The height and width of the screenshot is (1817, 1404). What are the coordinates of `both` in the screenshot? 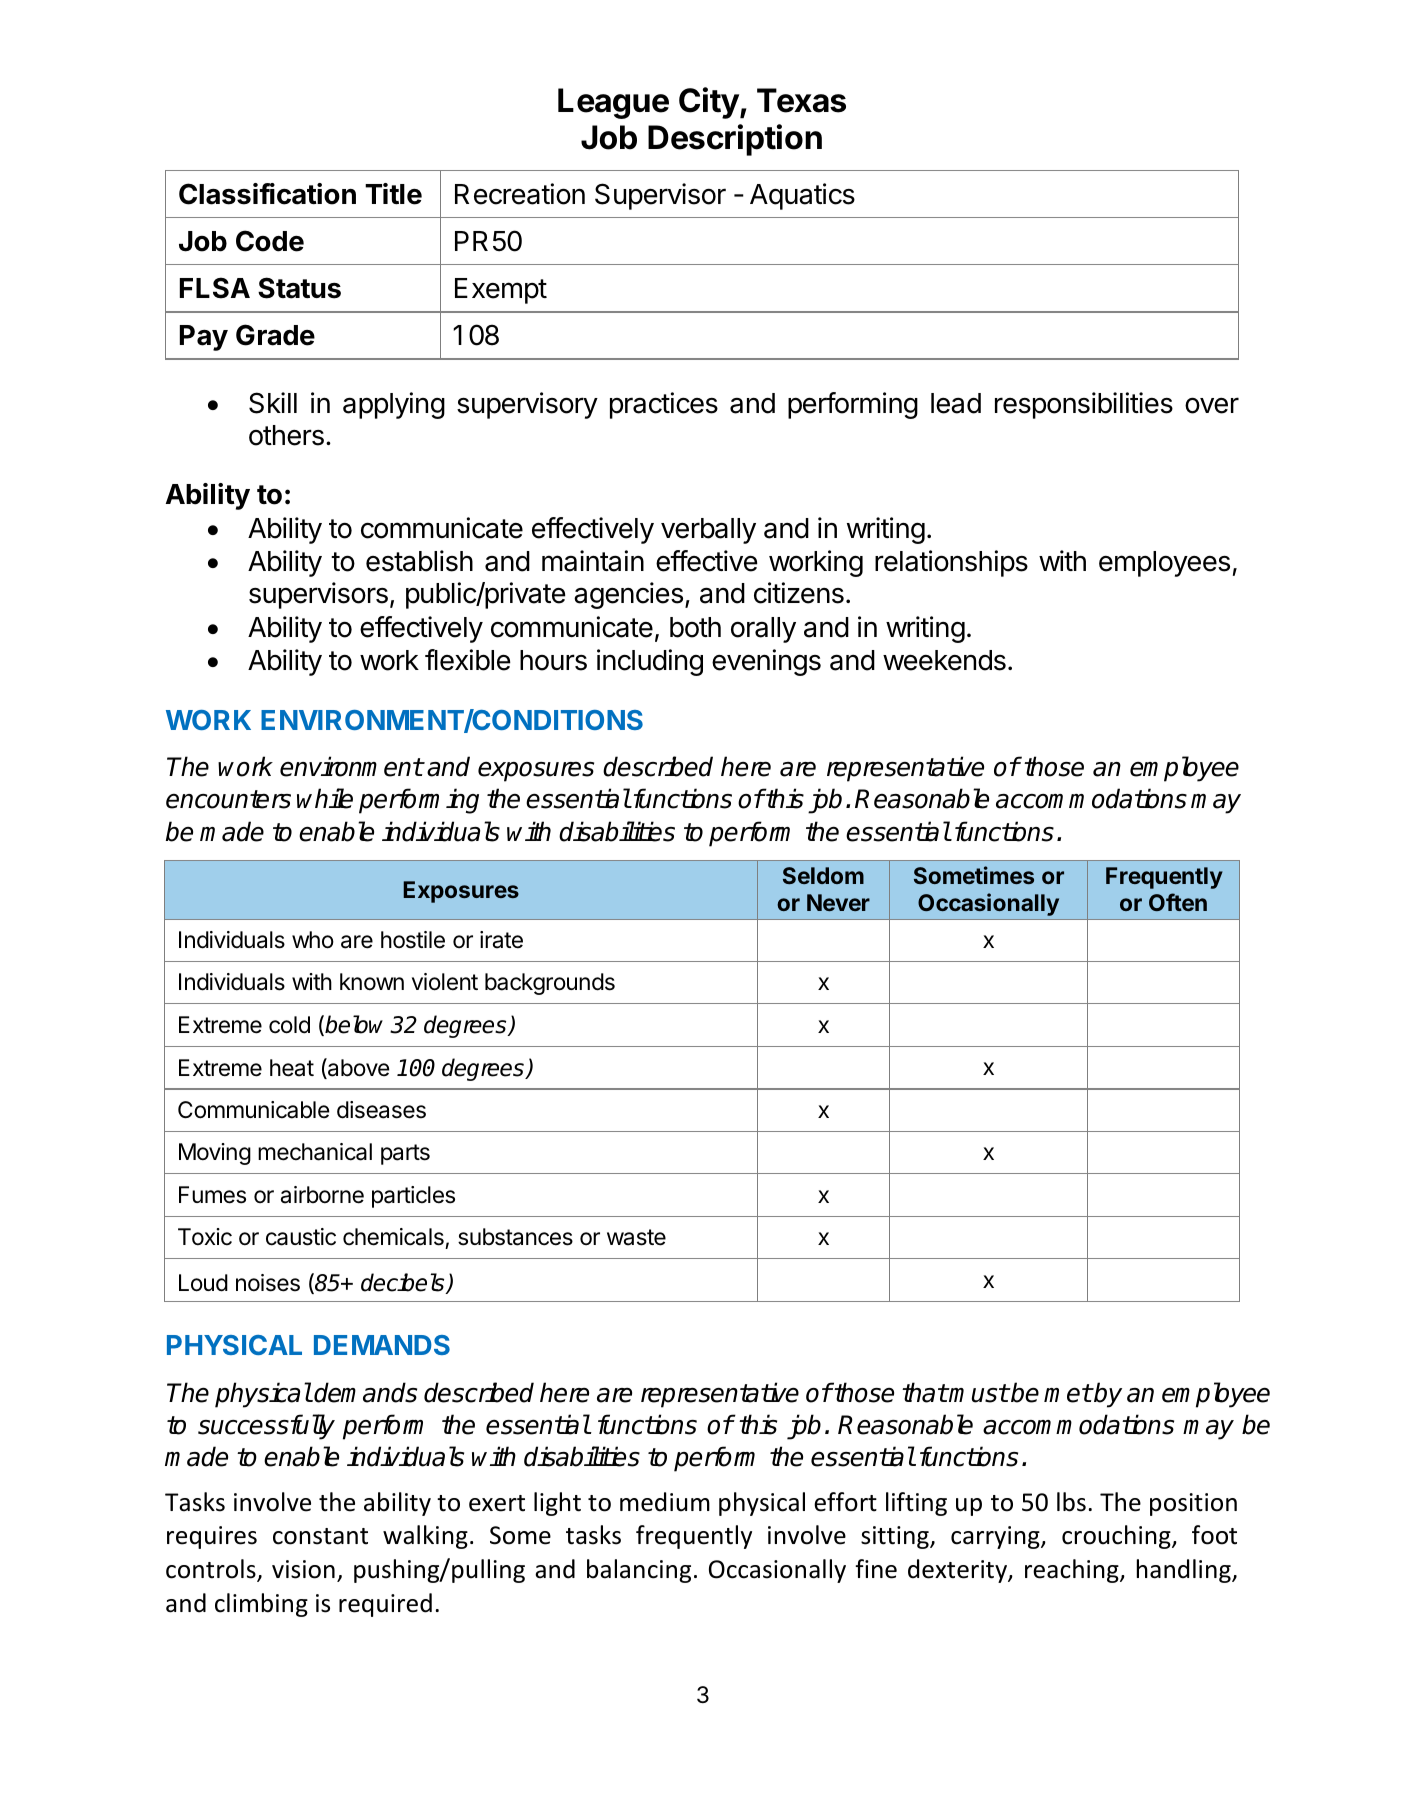 It's located at (695, 627).
